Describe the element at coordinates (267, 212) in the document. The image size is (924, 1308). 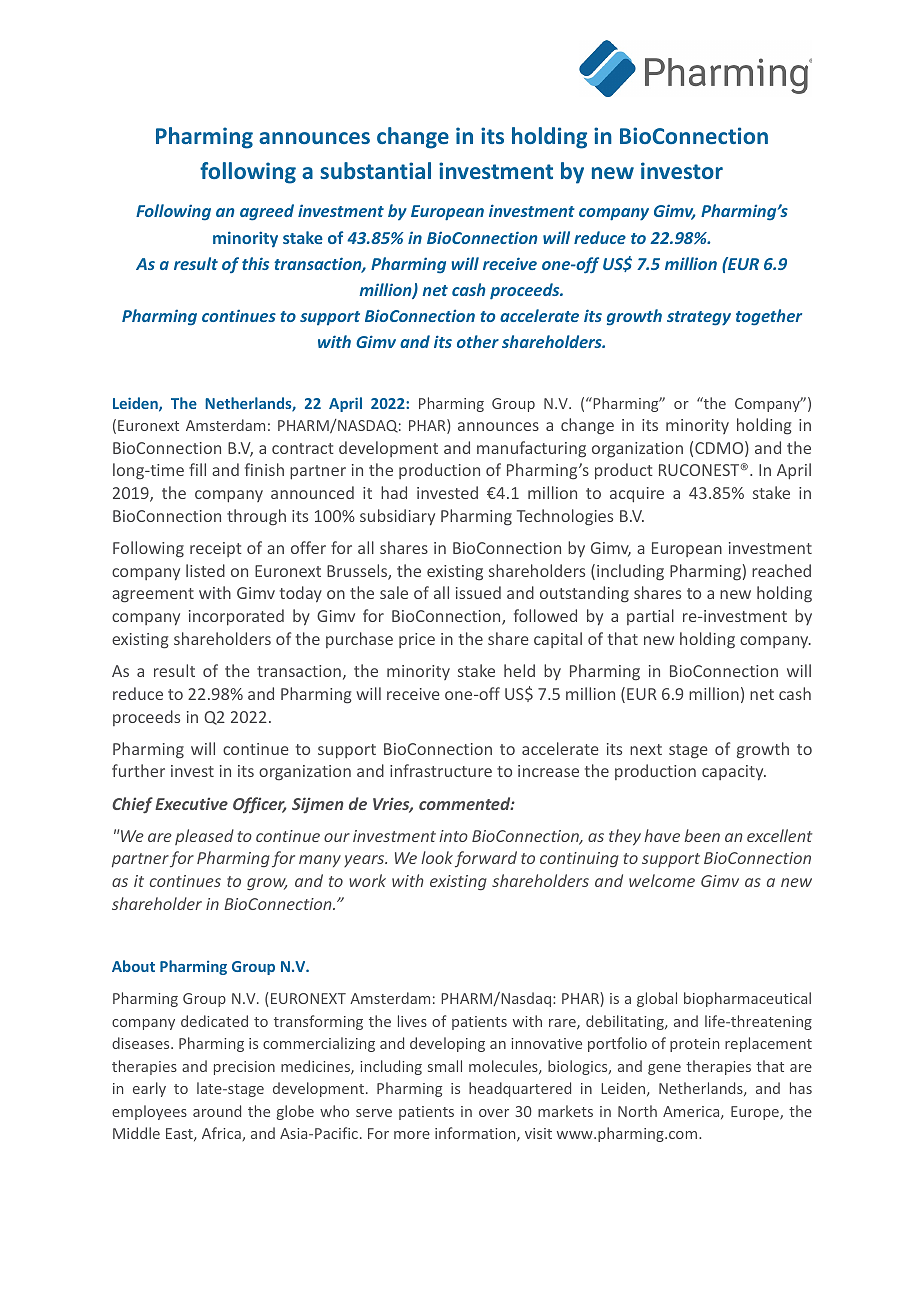
I see `agreed` at that location.
